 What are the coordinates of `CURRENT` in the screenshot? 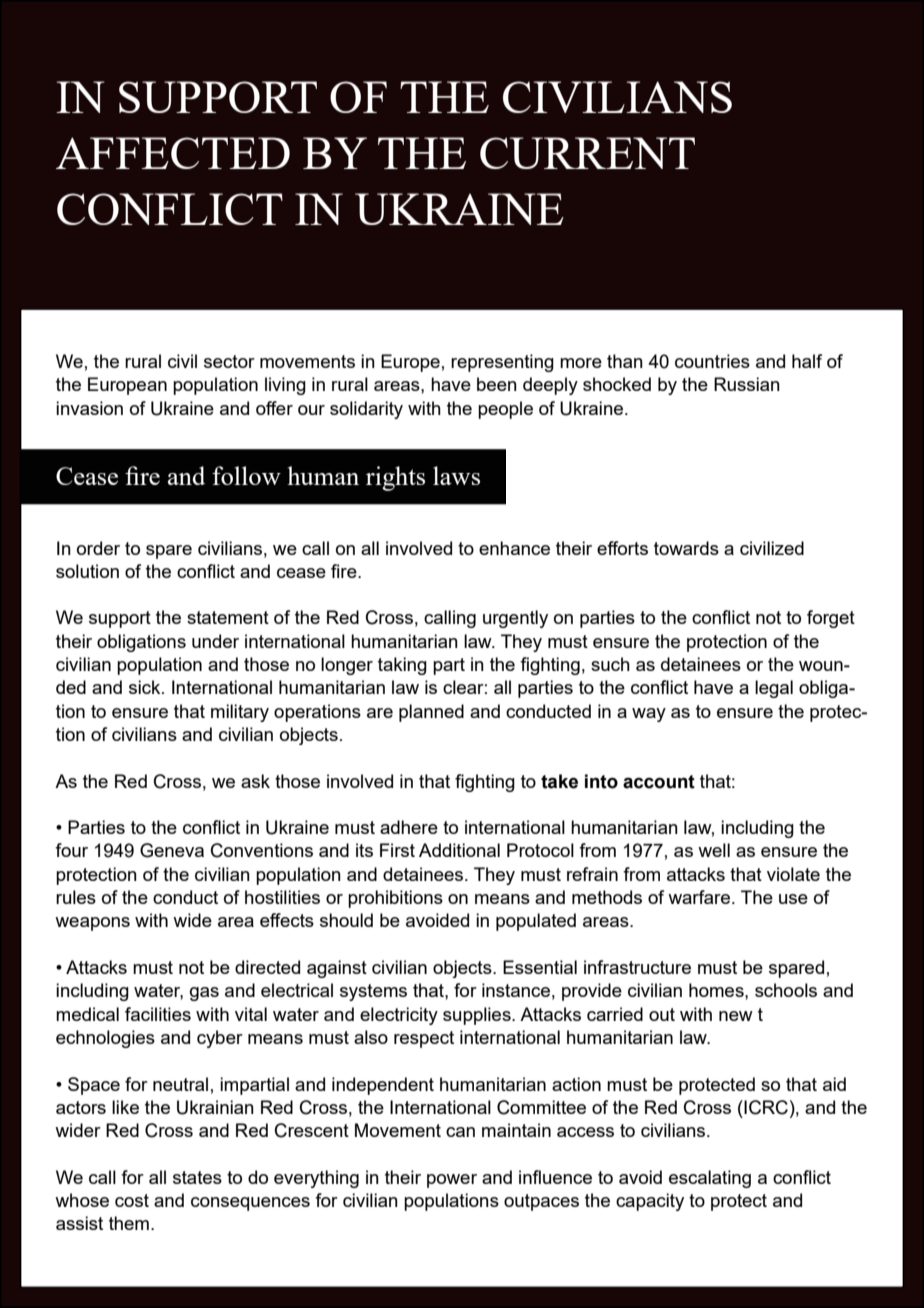 It's located at (587, 153).
